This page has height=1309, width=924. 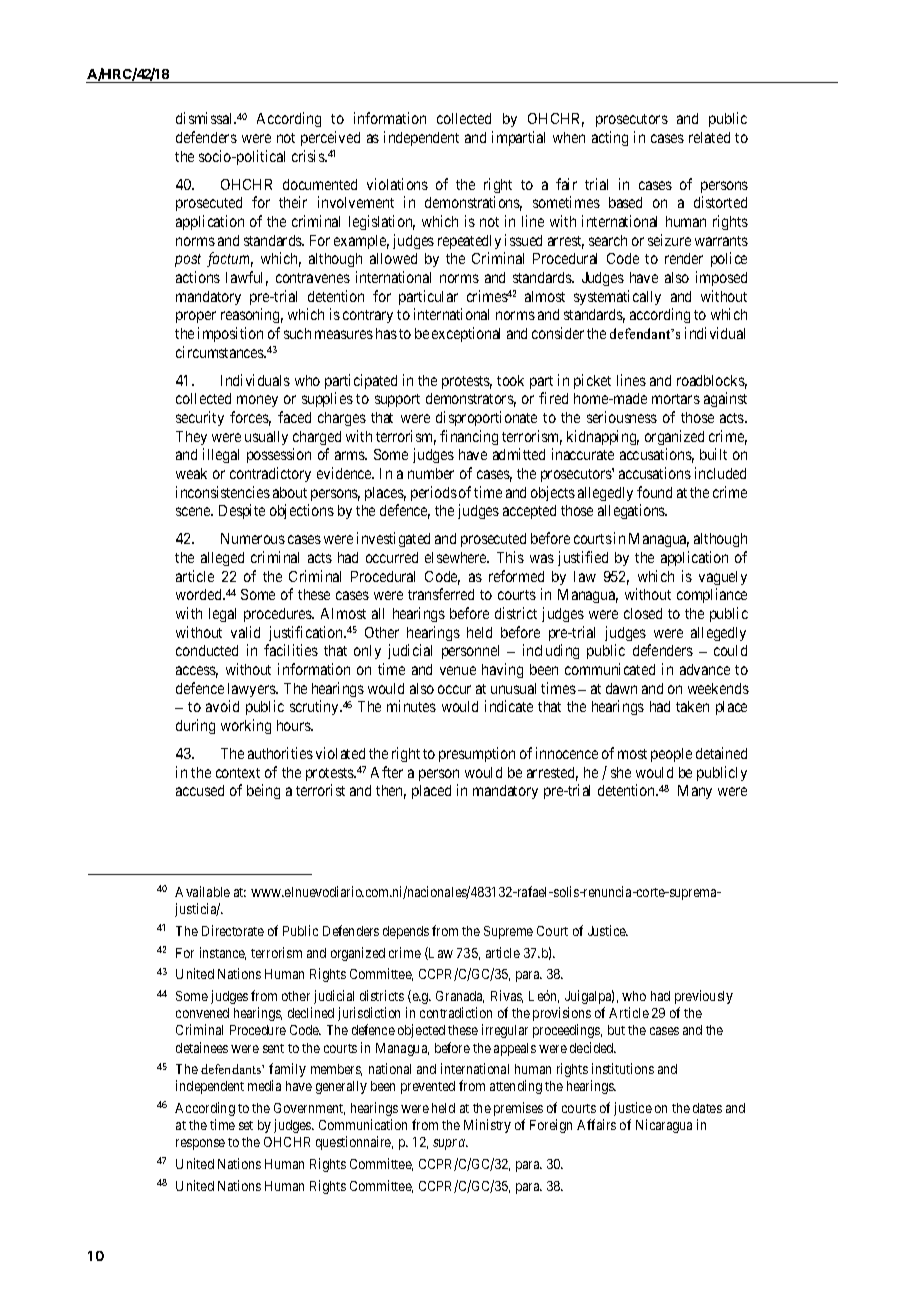 I want to click on violations, so click(x=397, y=184).
